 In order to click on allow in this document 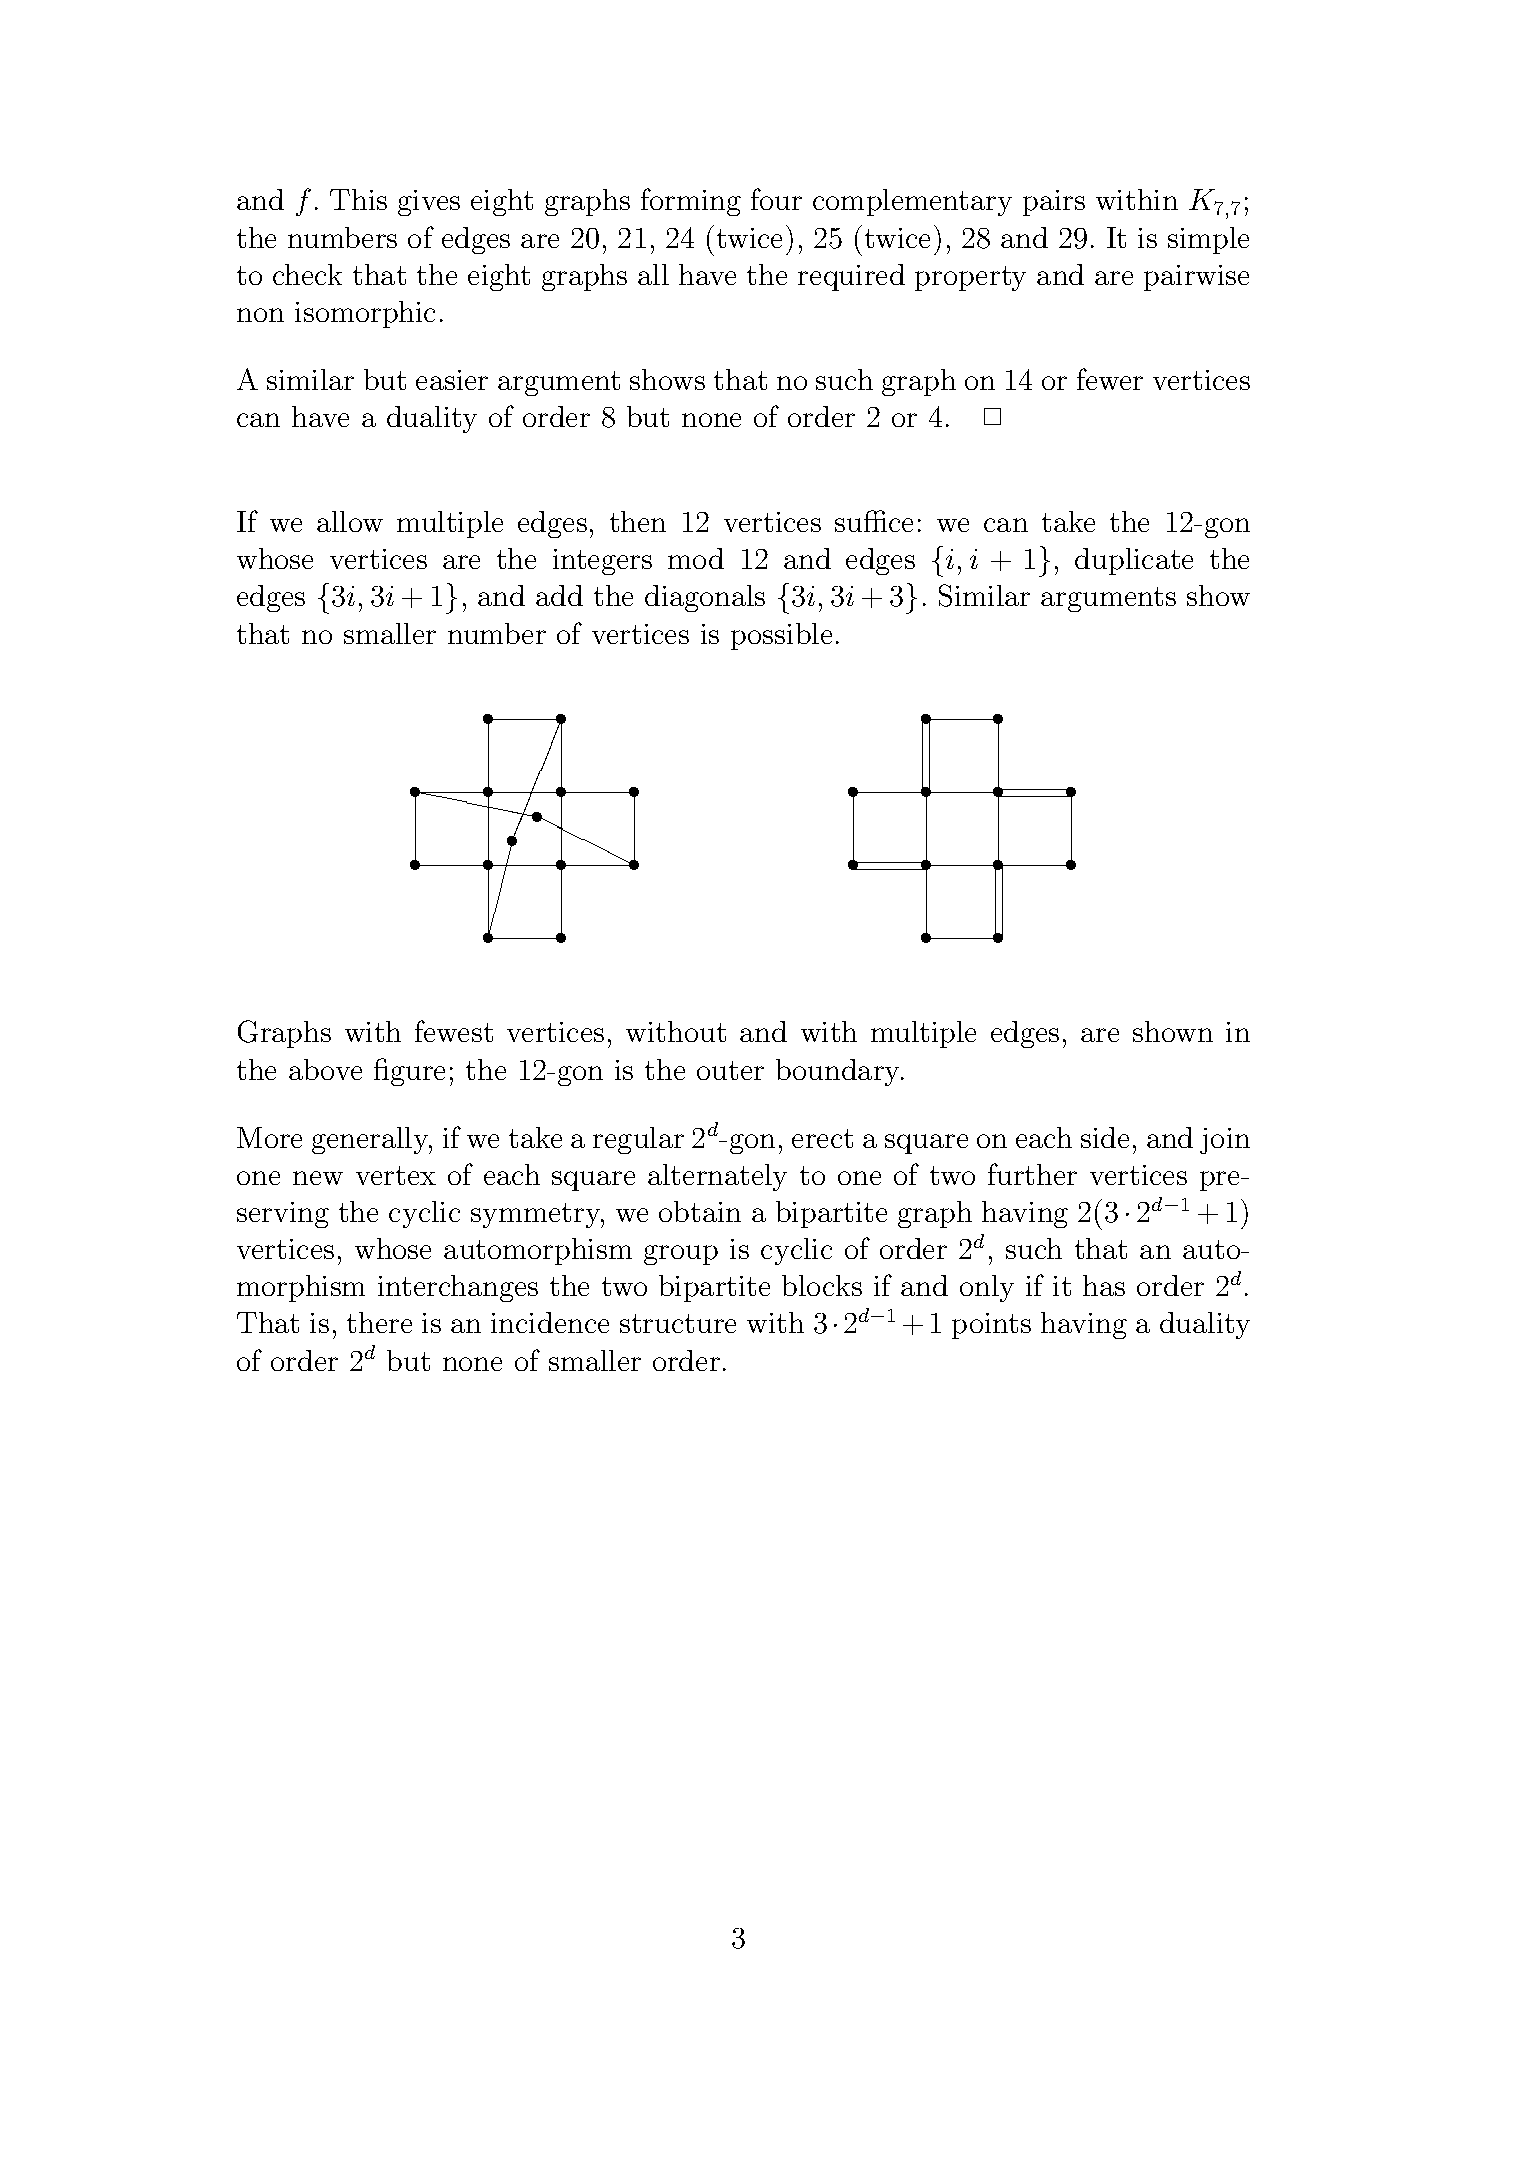, I will do `click(350, 521)`.
